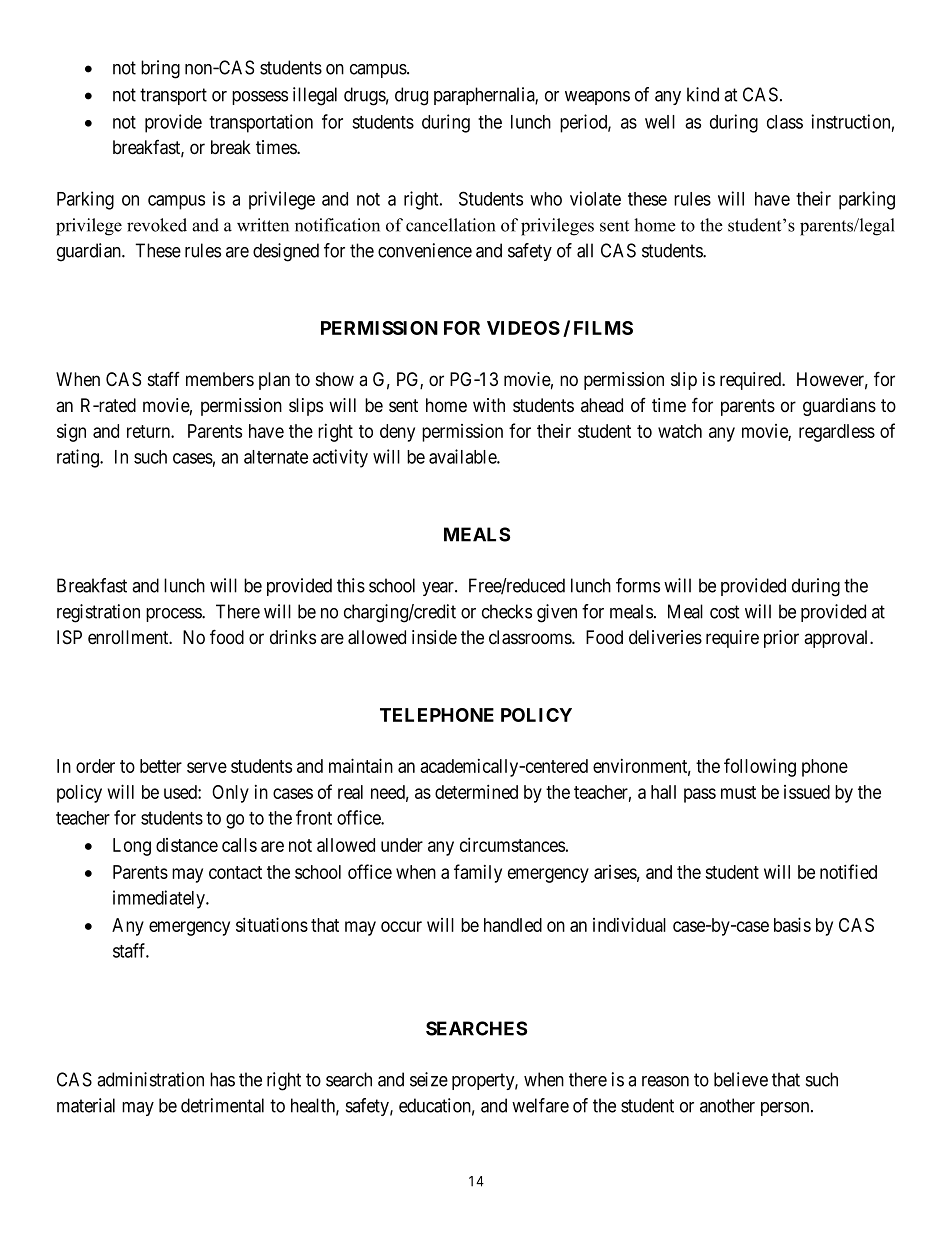 Image resolution: width=952 pixels, height=1233 pixels. I want to click on immediately, so click(160, 899).
